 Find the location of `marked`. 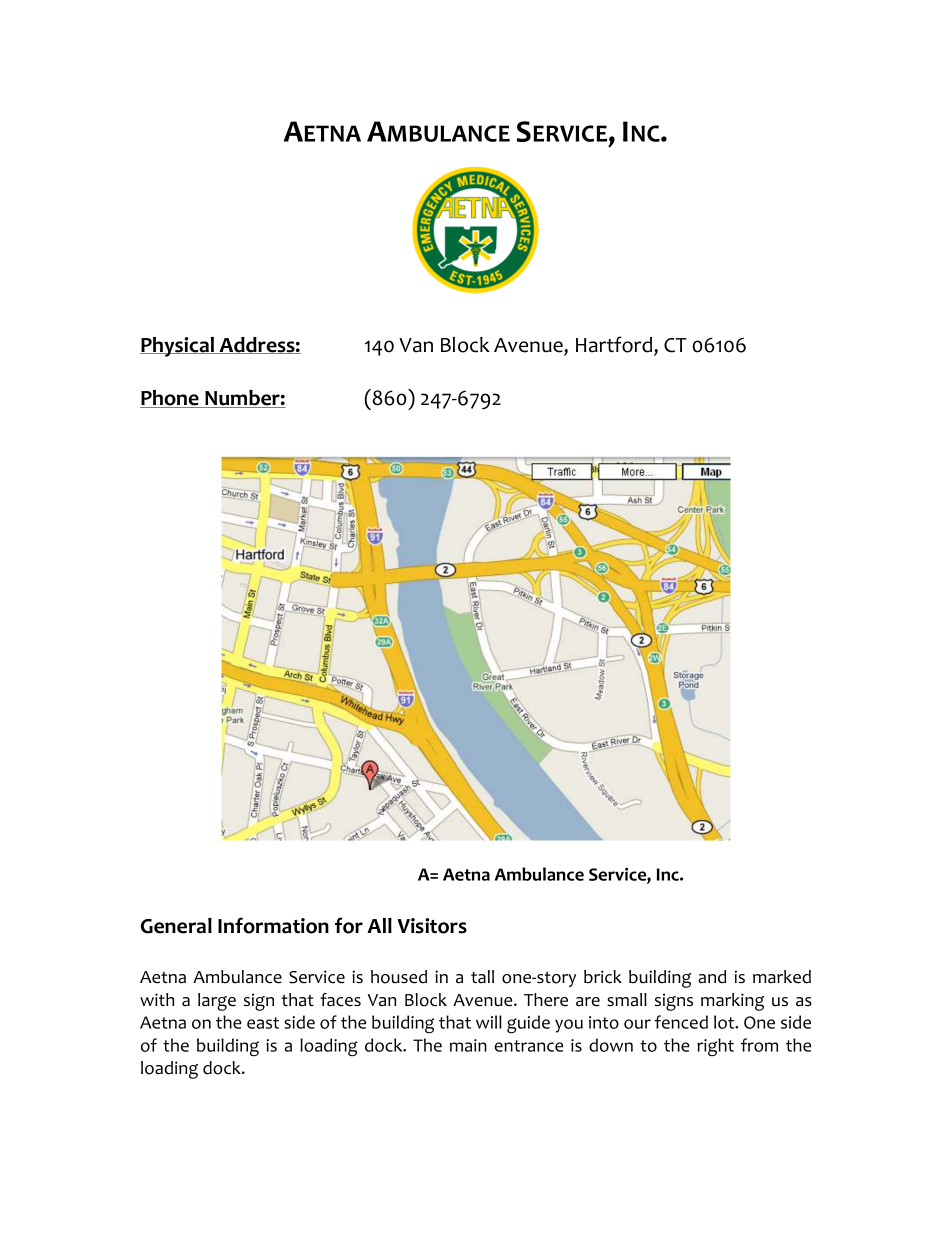

marked is located at coordinates (782, 977).
